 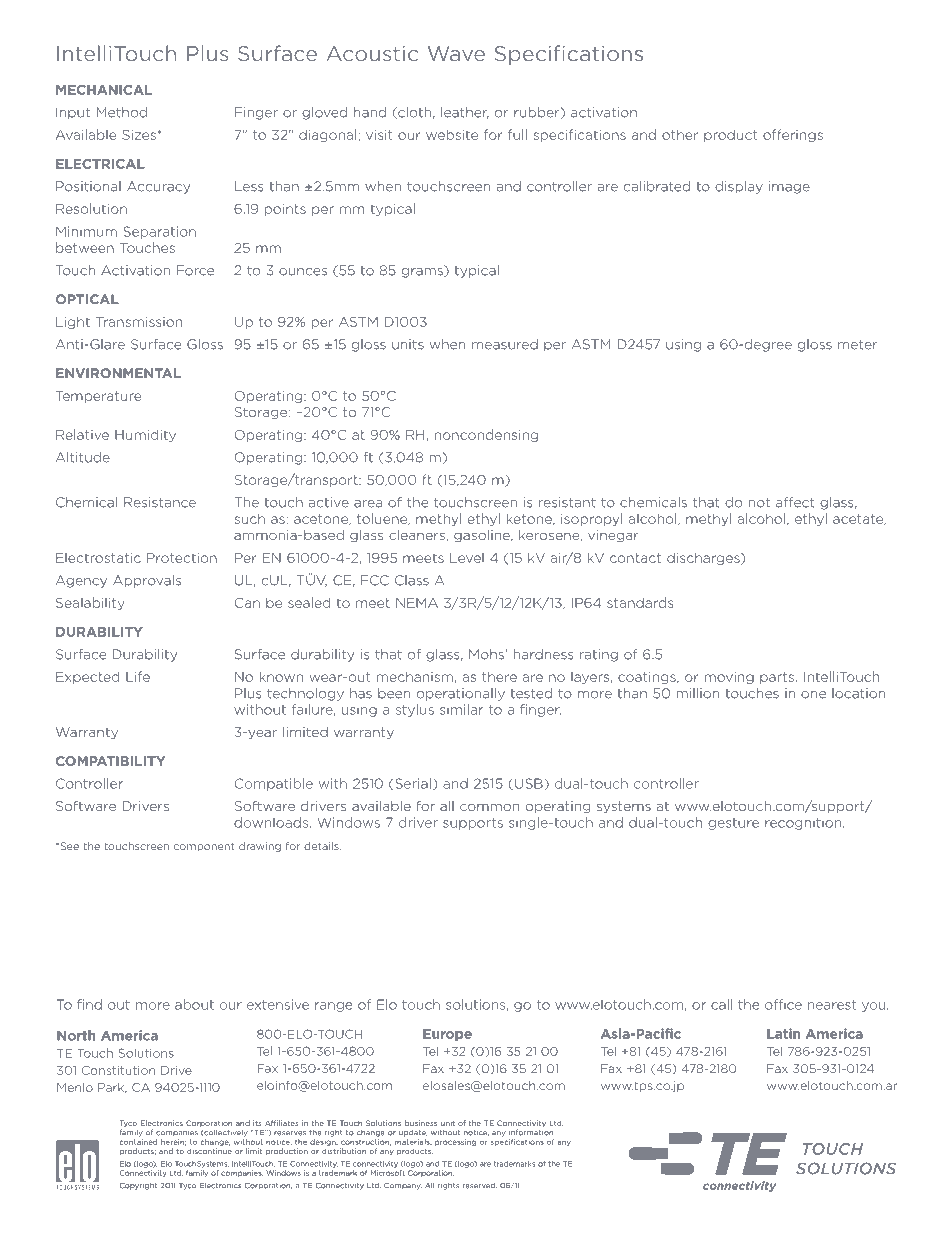 I want to click on gesture, so click(x=733, y=824).
